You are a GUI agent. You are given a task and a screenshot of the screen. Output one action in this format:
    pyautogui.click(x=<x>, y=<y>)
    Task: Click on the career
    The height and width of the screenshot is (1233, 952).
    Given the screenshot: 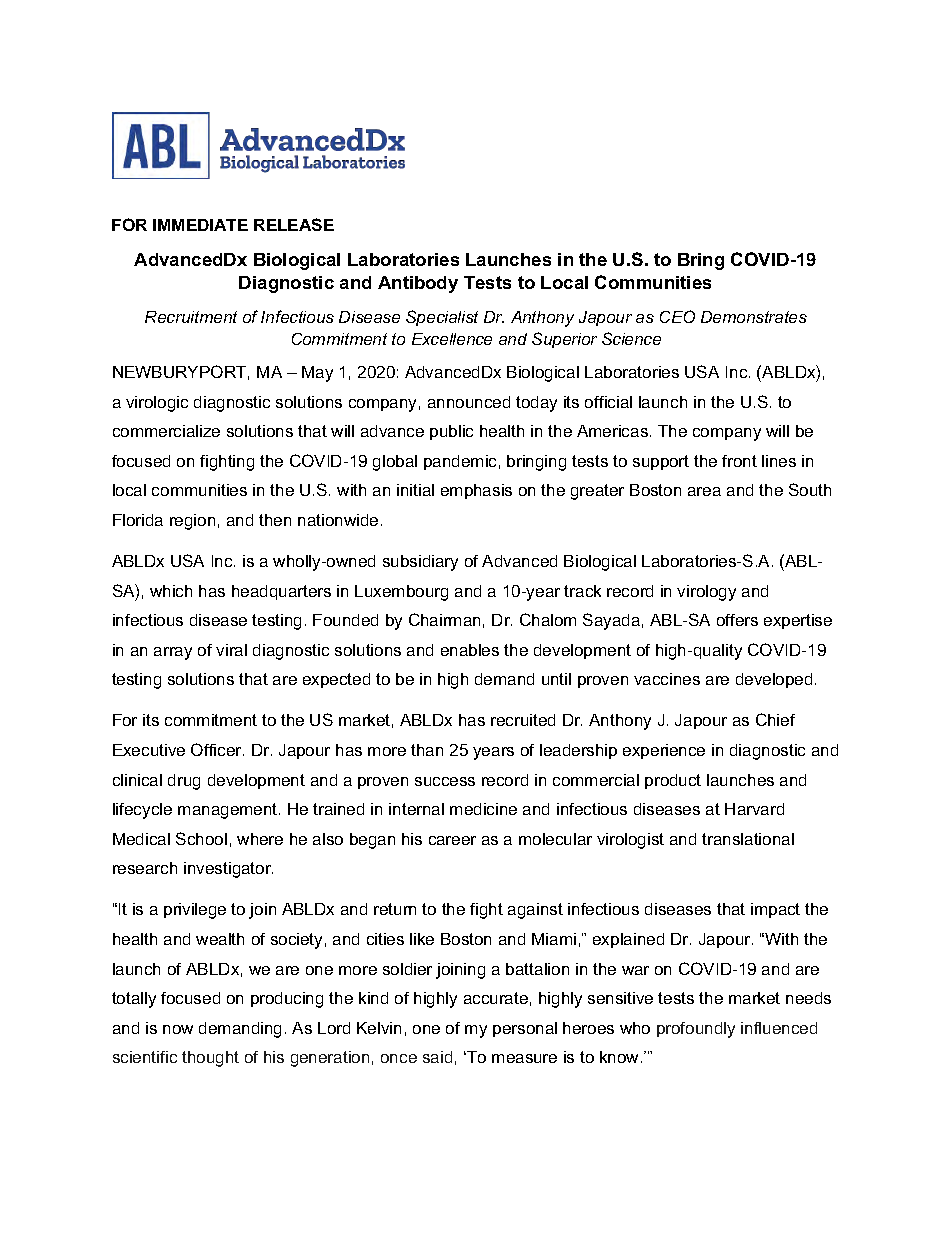 What is the action you would take?
    pyautogui.click(x=452, y=840)
